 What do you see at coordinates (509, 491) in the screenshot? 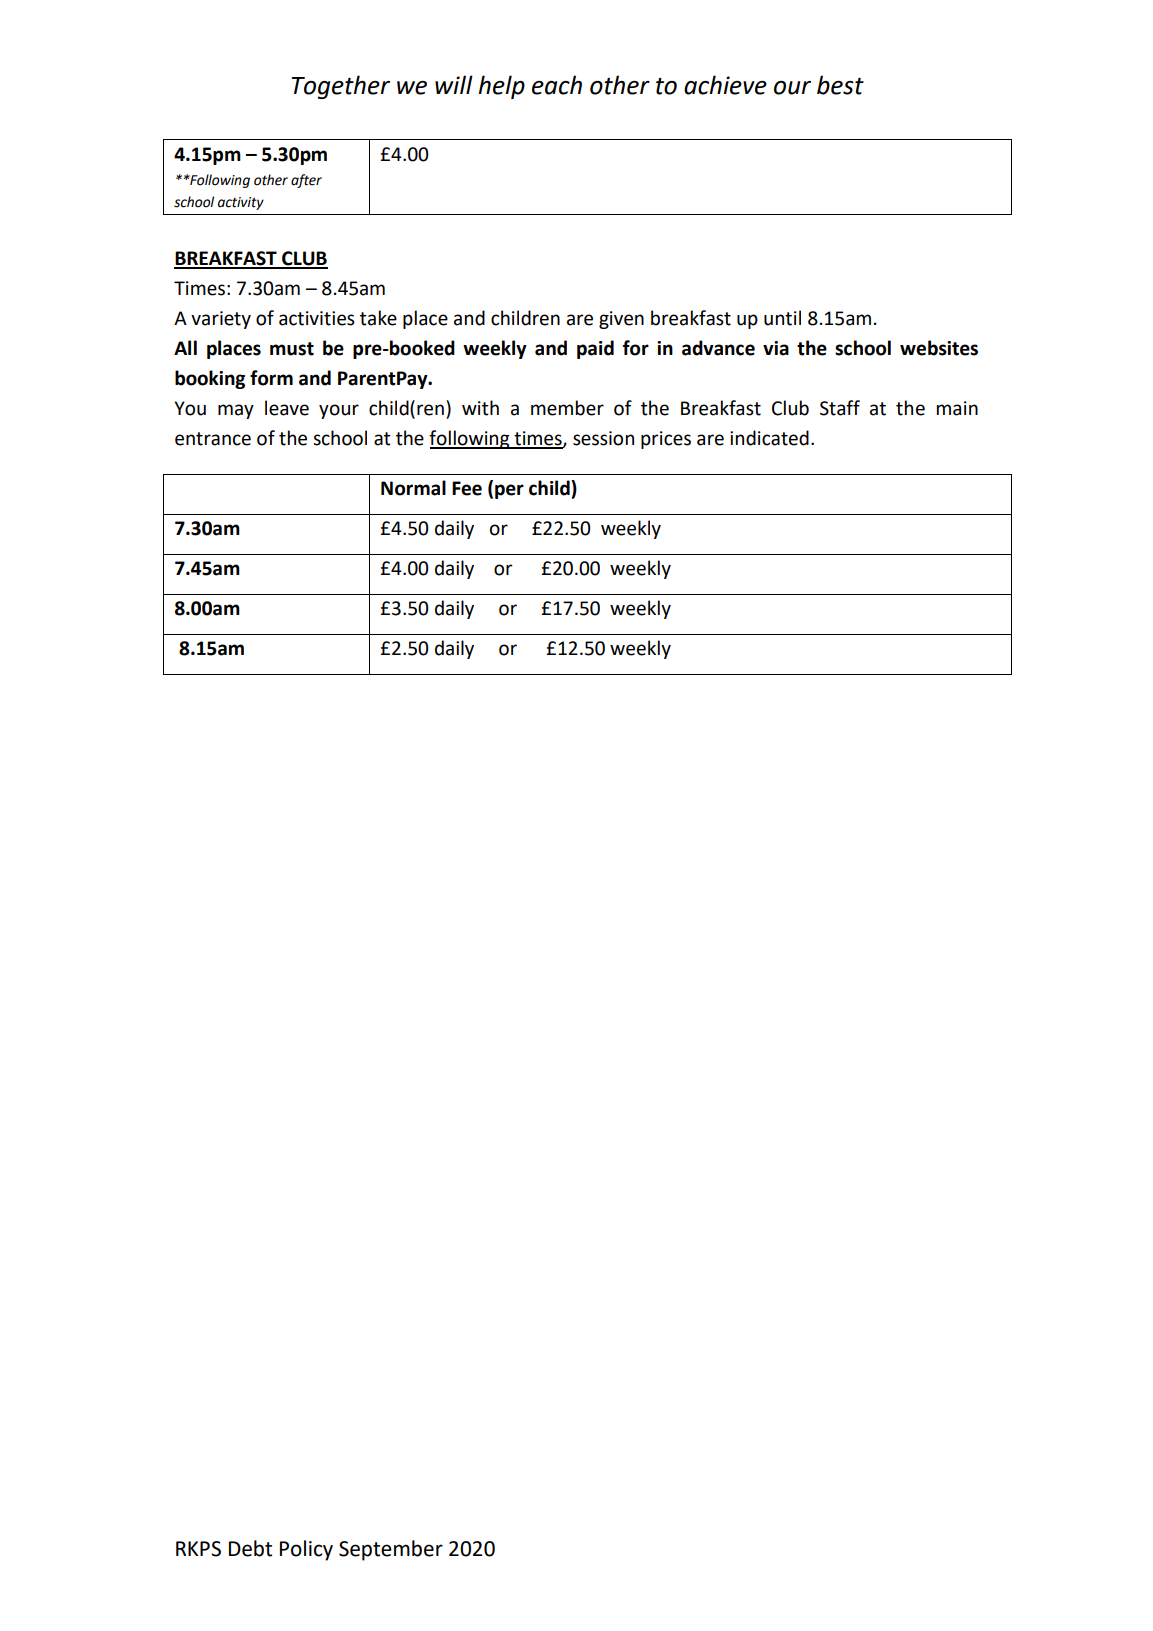
I see `per` at bounding box center [509, 491].
